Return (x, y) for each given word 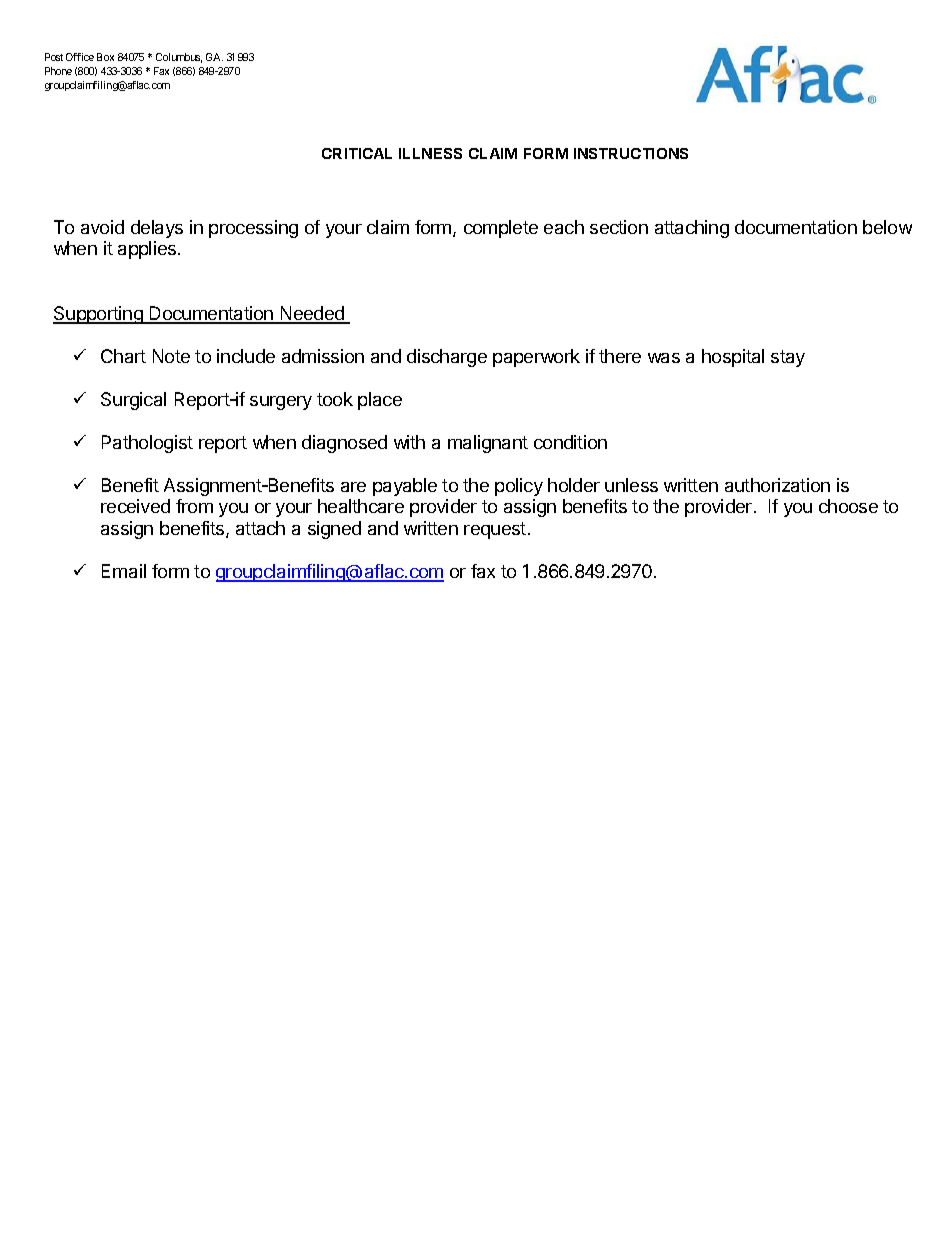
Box (105, 57)
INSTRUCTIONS (631, 153)
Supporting (99, 315)
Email (124, 571)
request (495, 530)
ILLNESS (430, 153)
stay (788, 358)
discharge (447, 358)
